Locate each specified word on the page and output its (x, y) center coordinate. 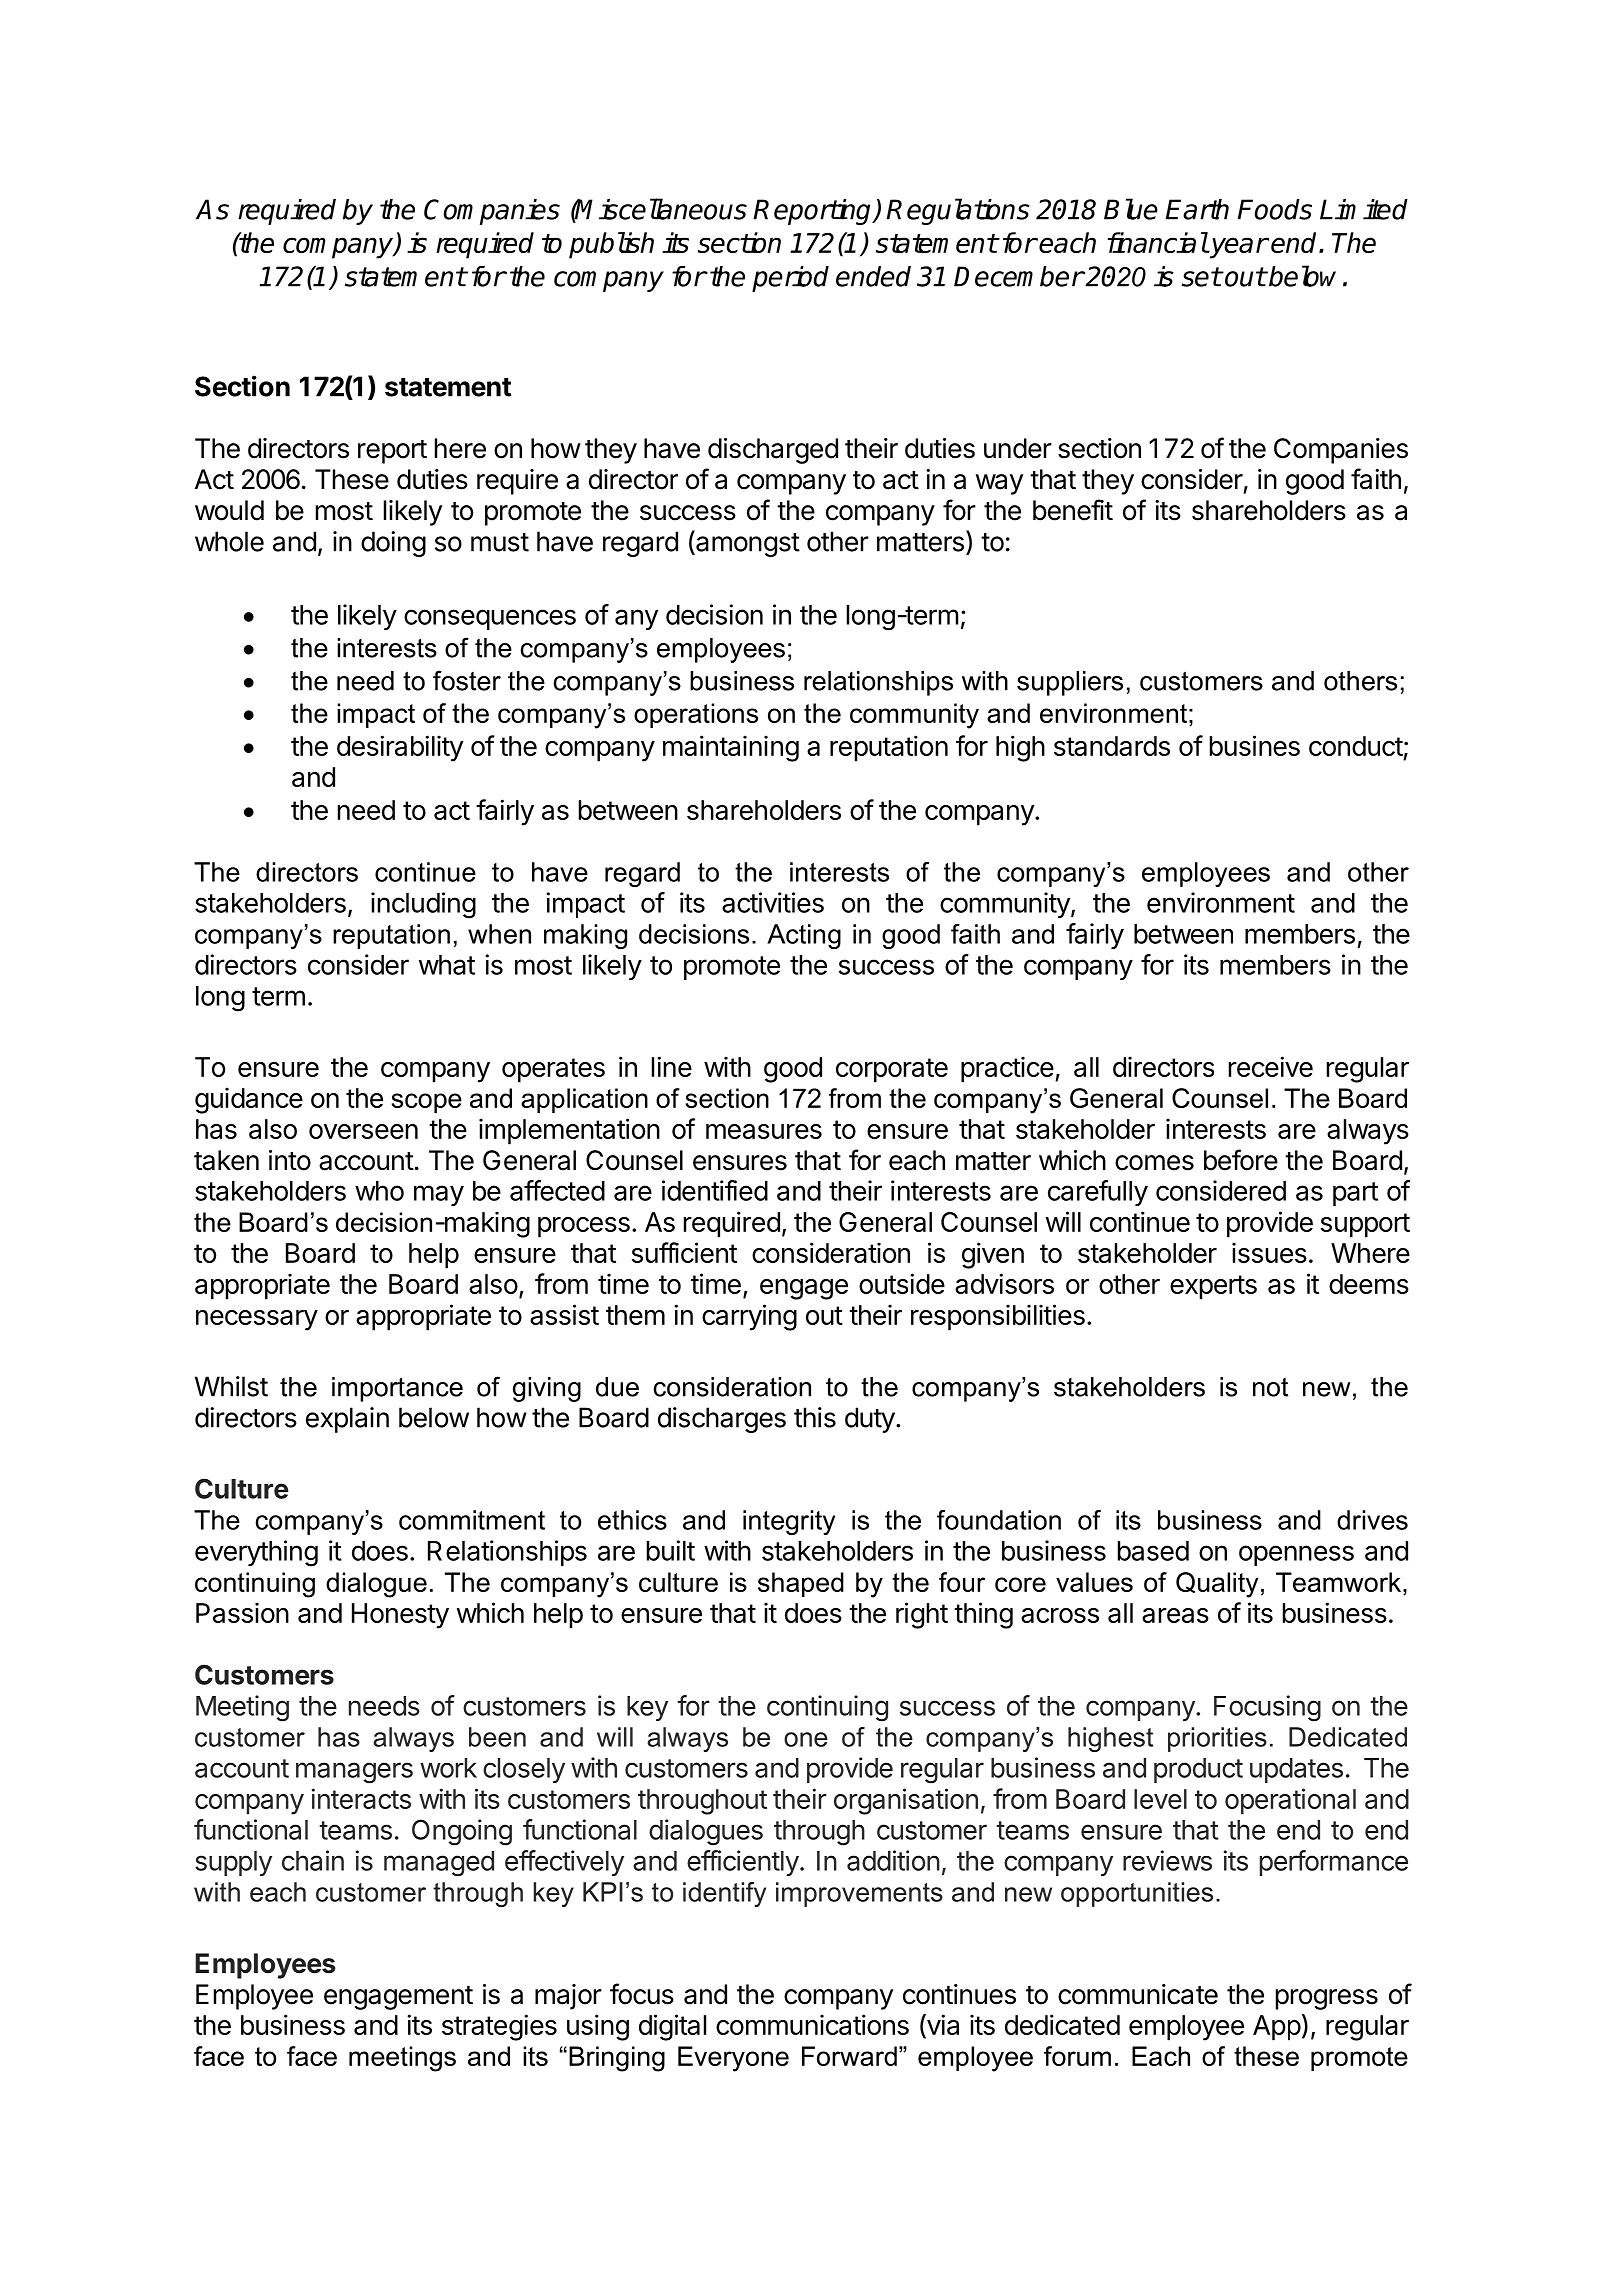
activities (773, 902)
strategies (499, 2027)
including (423, 905)
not (1270, 1387)
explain (347, 1420)
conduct (1356, 746)
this (815, 1417)
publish (611, 245)
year (1238, 248)
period (790, 279)
